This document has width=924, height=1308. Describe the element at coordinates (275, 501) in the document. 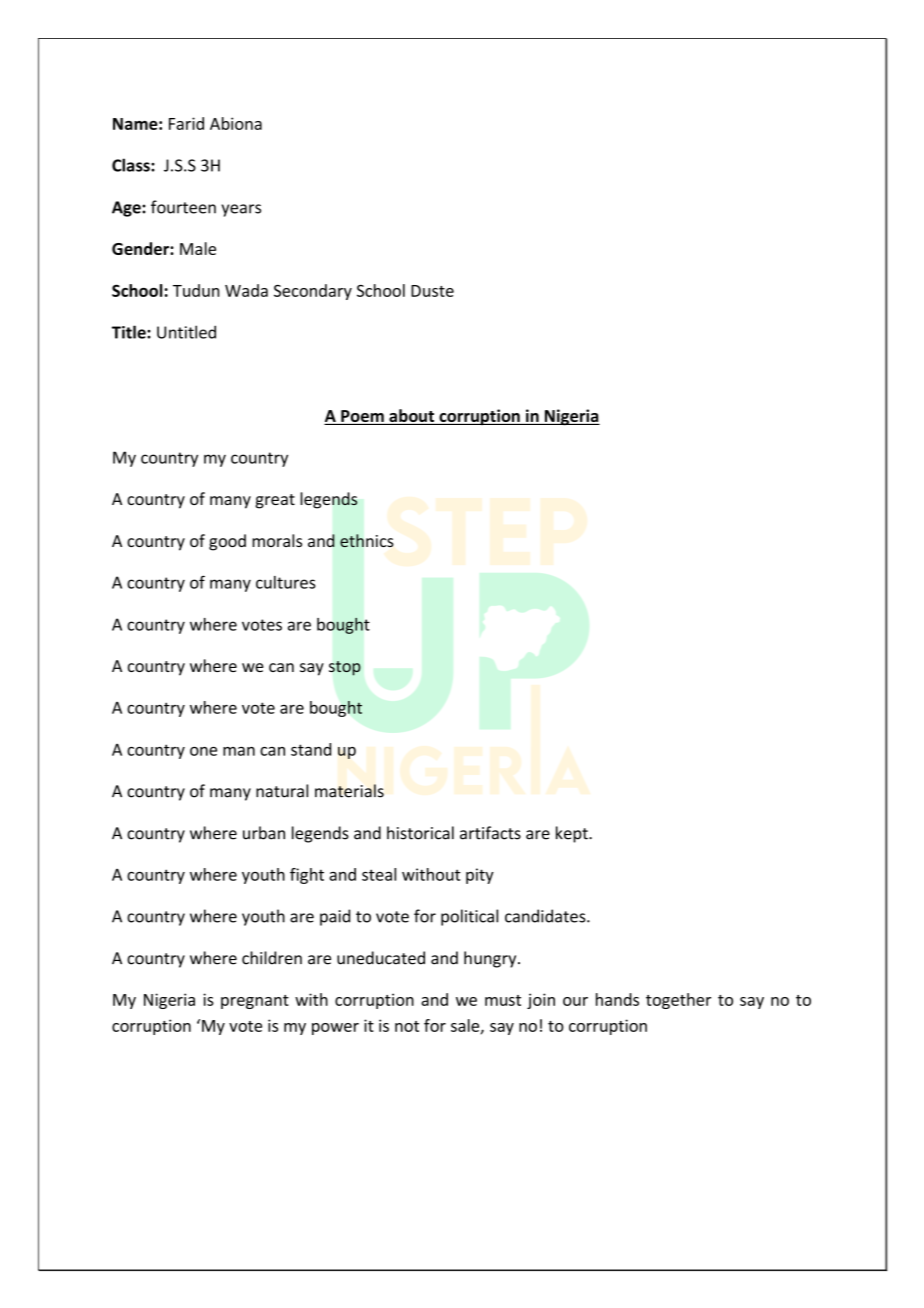

I see `great` at that location.
